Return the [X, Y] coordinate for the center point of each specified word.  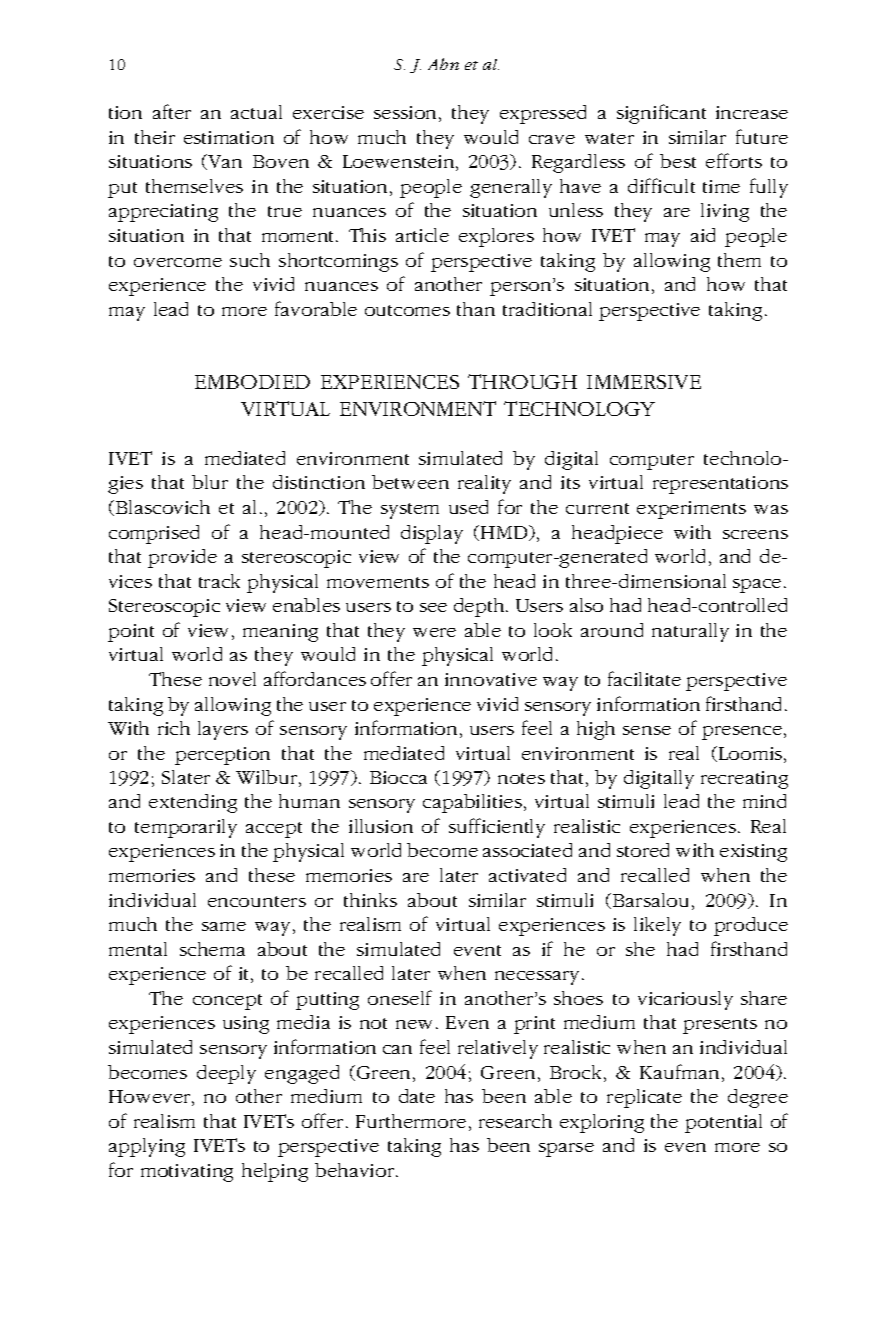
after [172, 111]
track [219, 581]
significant [661, 114]
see [433, 607]
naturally [690, 632]
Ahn [443, 64]
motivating [187, 1173]
